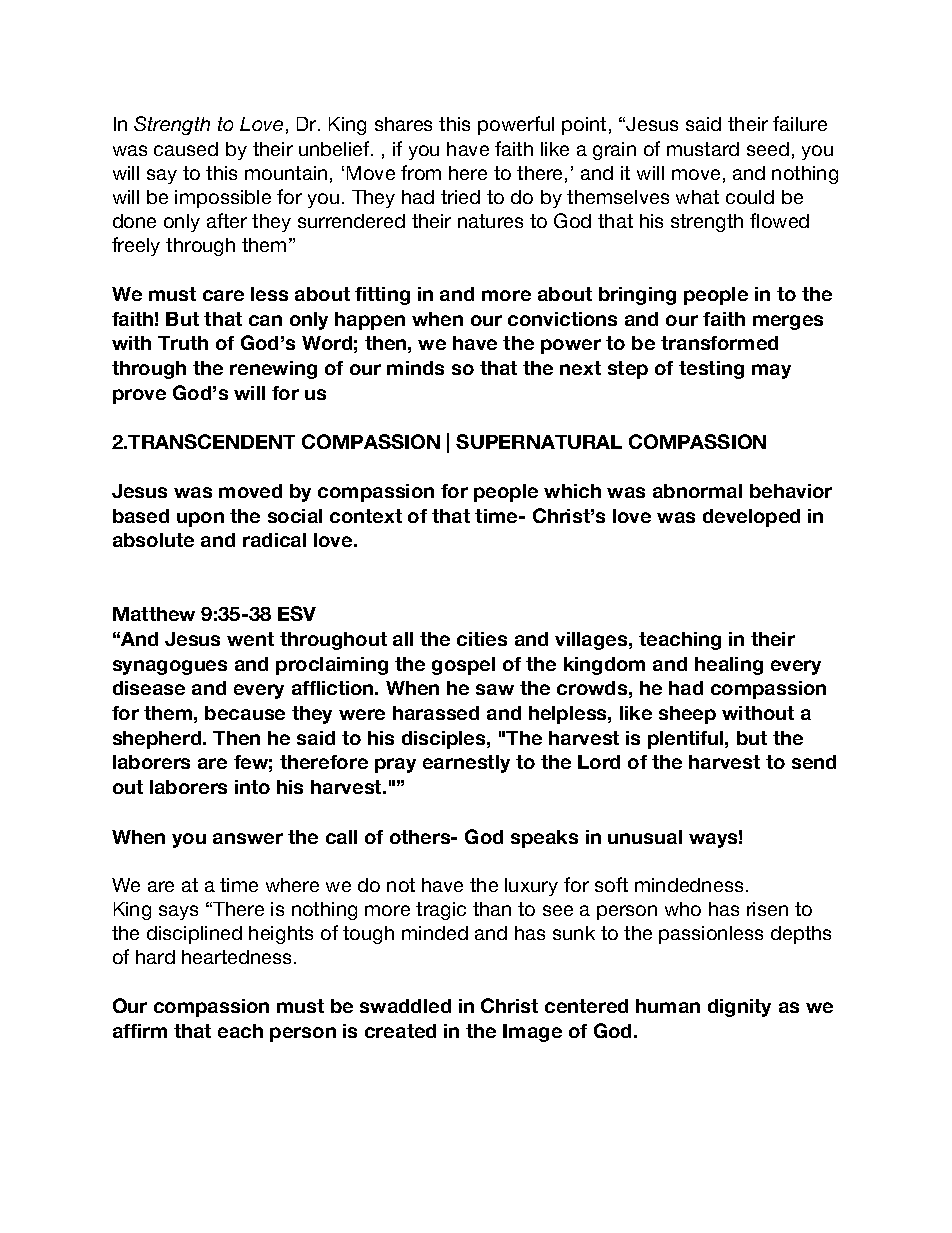  I want to click on prove, so click(139, 396).
